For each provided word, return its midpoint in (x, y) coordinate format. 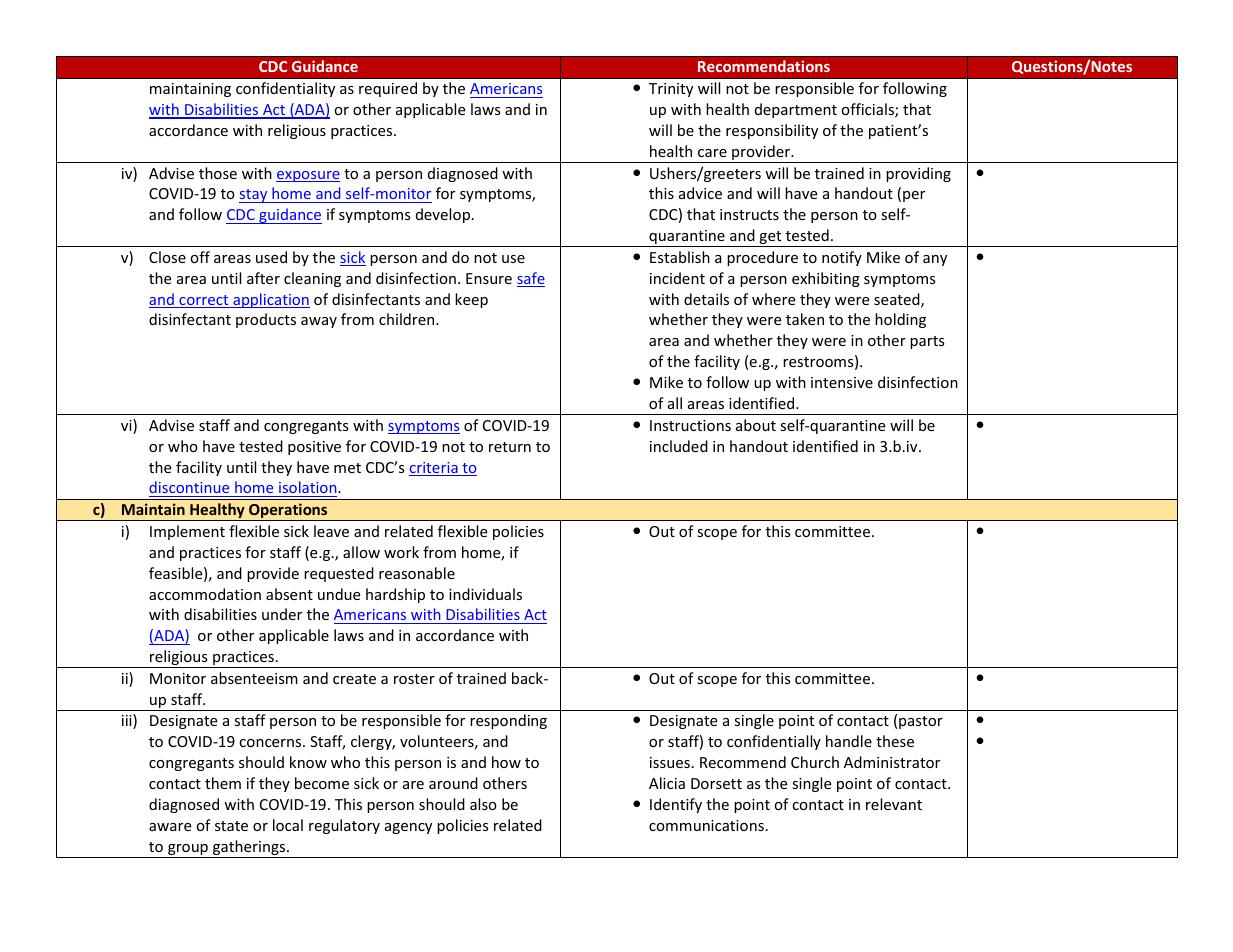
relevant (894, 804)
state (231, 826)
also (483, 804)
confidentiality (285, 89)
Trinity (671, 90)
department (796, 110)
